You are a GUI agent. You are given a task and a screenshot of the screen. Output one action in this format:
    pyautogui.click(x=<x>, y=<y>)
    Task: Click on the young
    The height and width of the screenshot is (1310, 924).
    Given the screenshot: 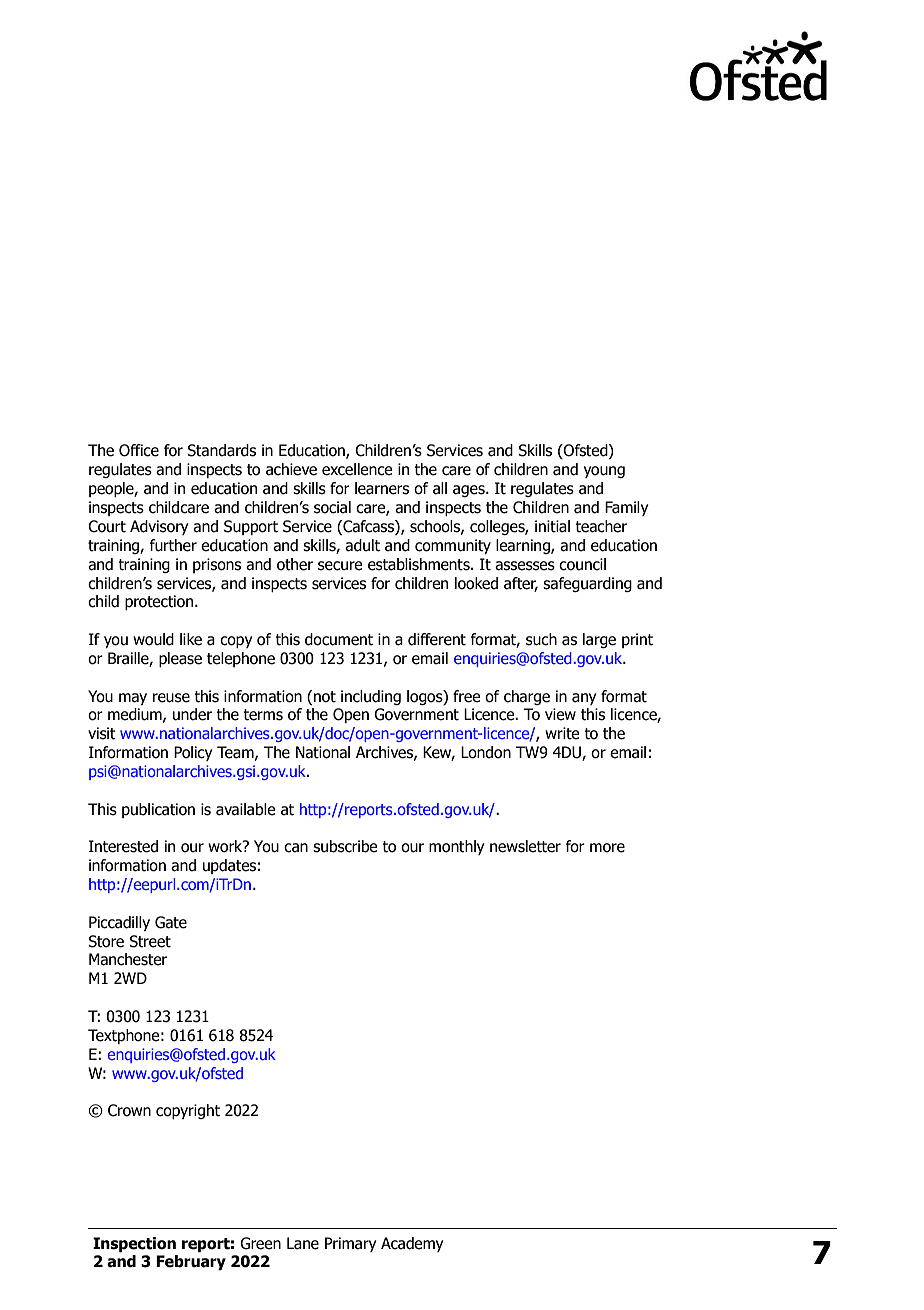 What is the action you would take?
    pyautogui.click(x=604, y=472)
